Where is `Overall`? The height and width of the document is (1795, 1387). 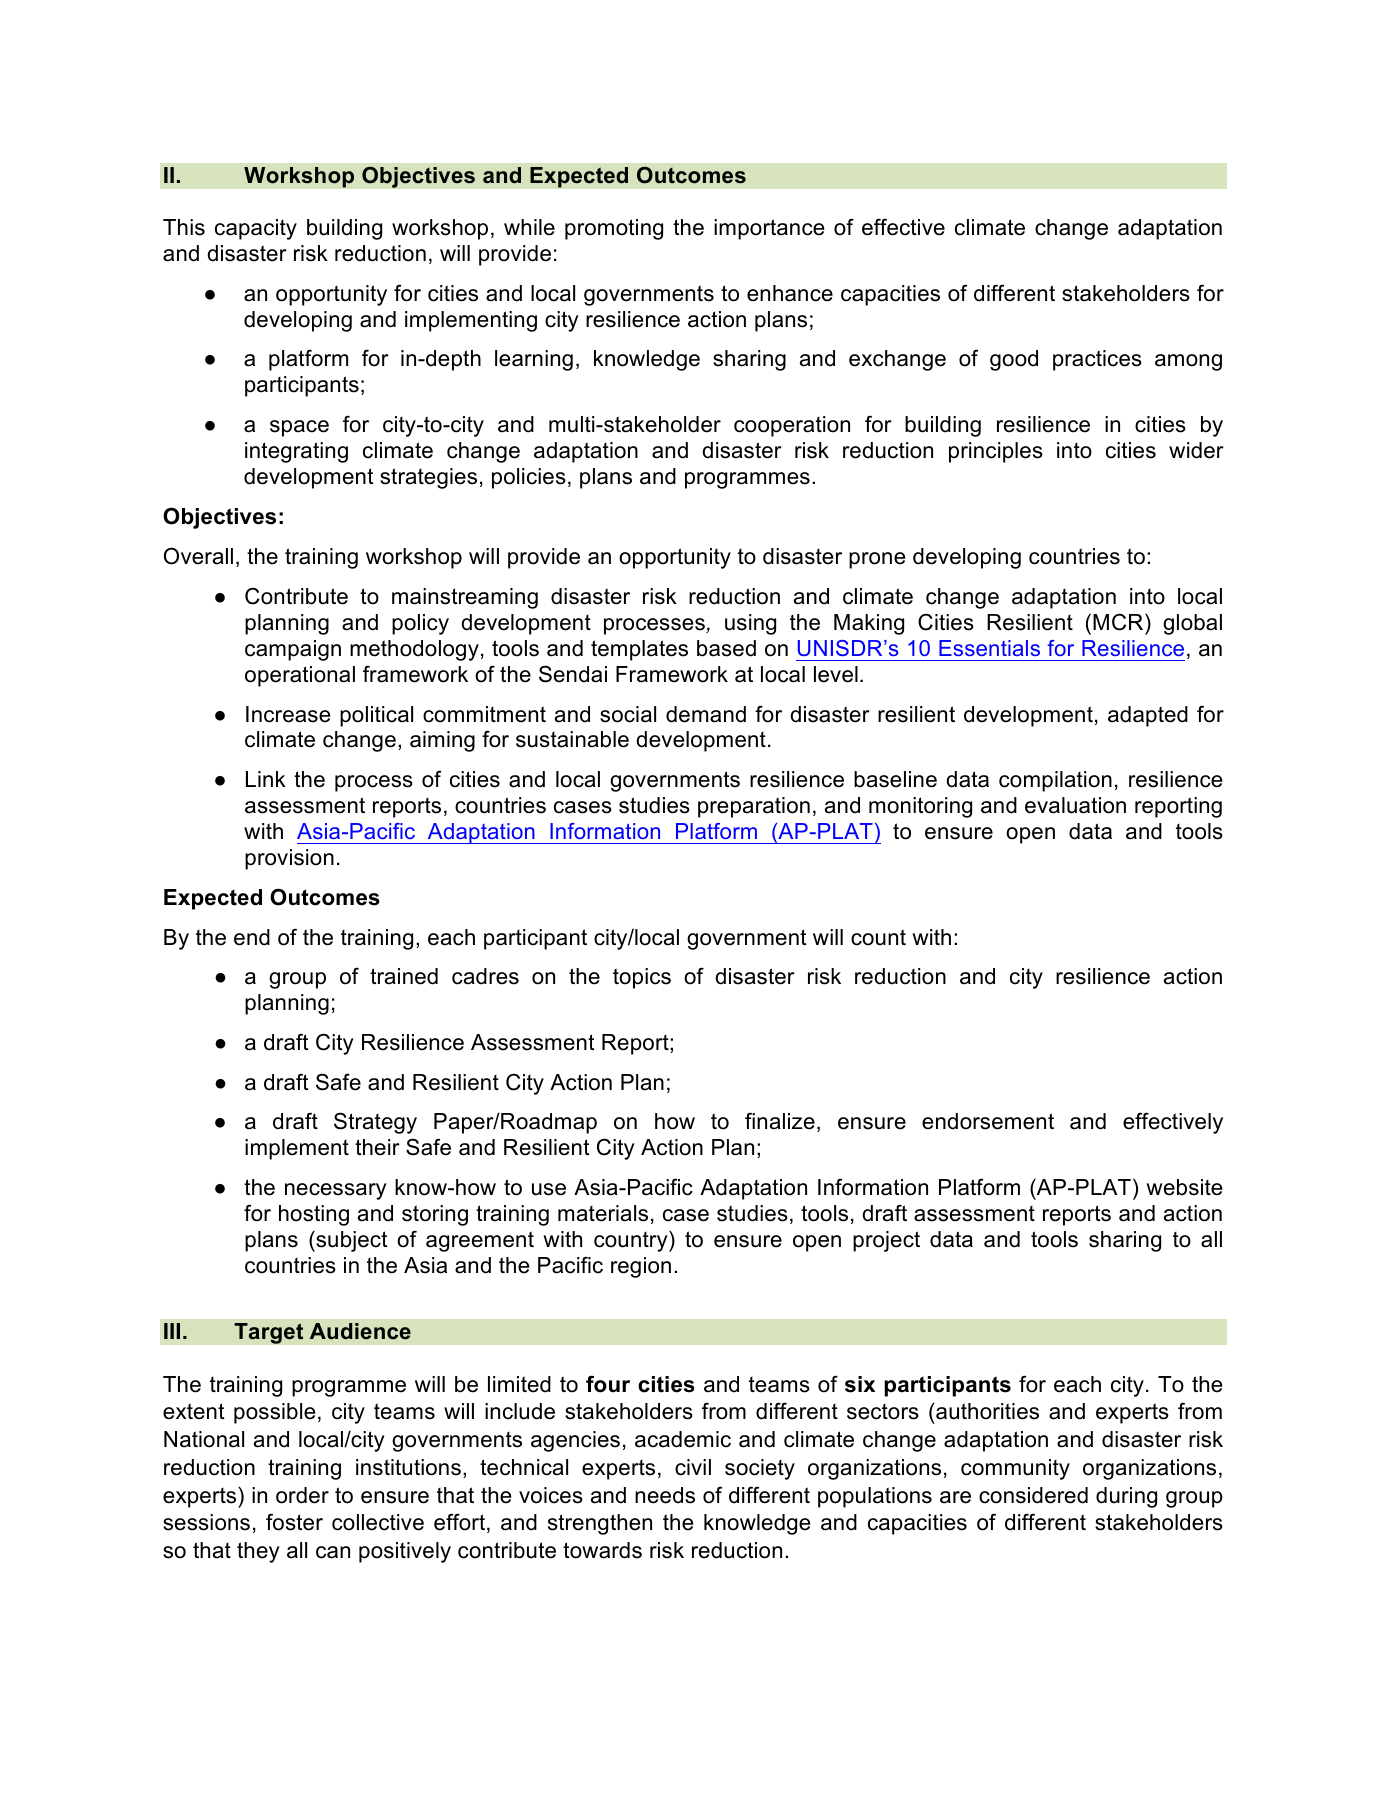
Overall is located at coordinates (198, 556).
